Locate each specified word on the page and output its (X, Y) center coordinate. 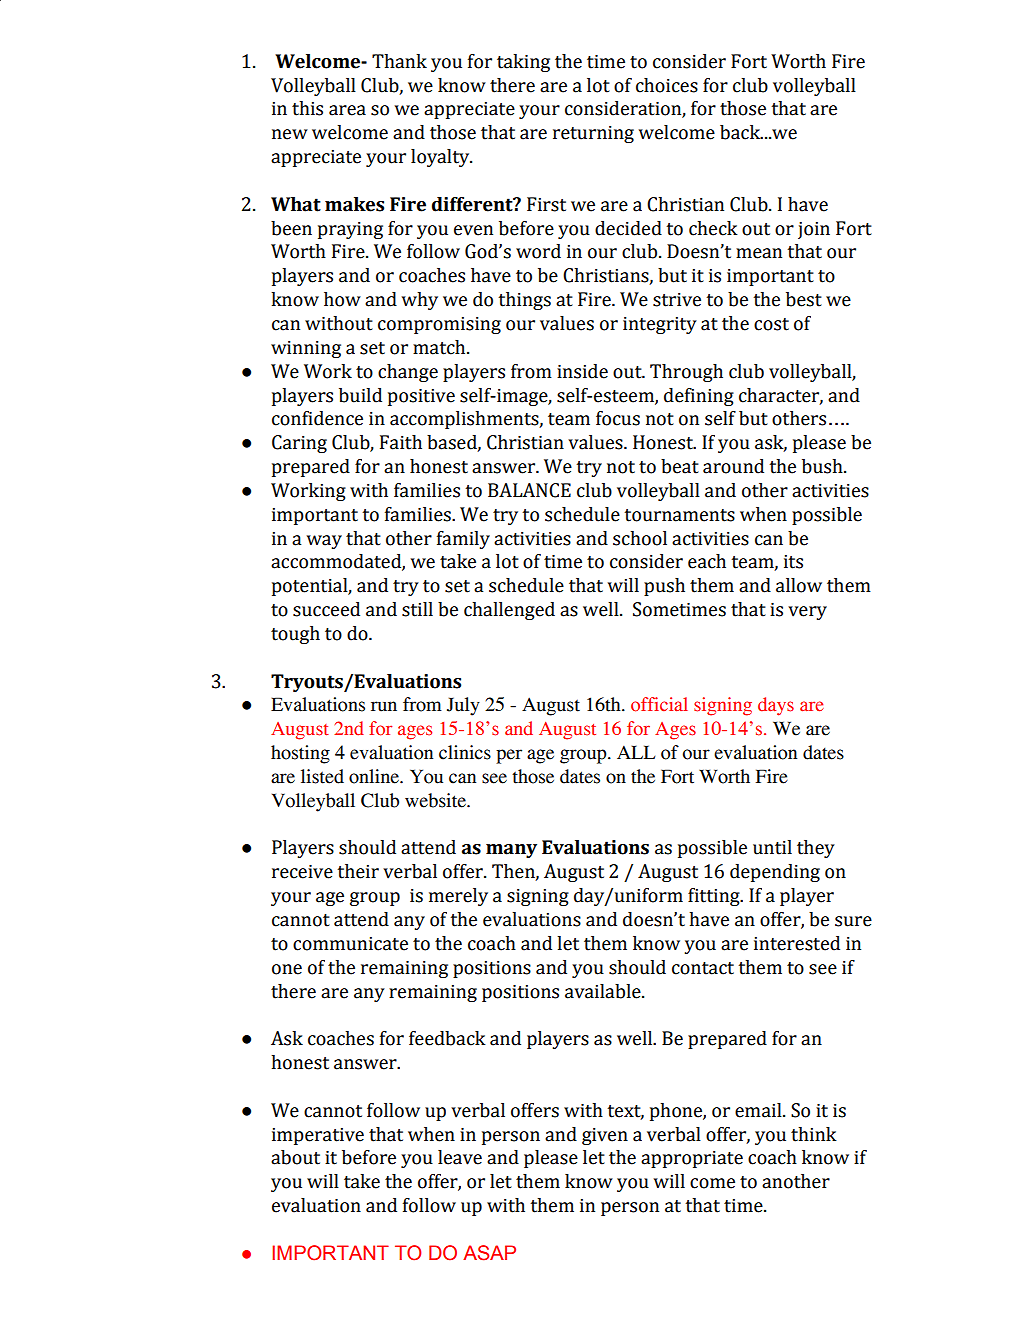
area (347, 110)
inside (582, 371)
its (793, 562)
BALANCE (529, 490)
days (776, 706)
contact (703, 968)
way (324, 542)
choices (667, 85)
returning (593, 134)
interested (797, 943)
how (342, 299)
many (511, 851)
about (295, 1157)
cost (771, 324)
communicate (350, 944)
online (375, 776)
